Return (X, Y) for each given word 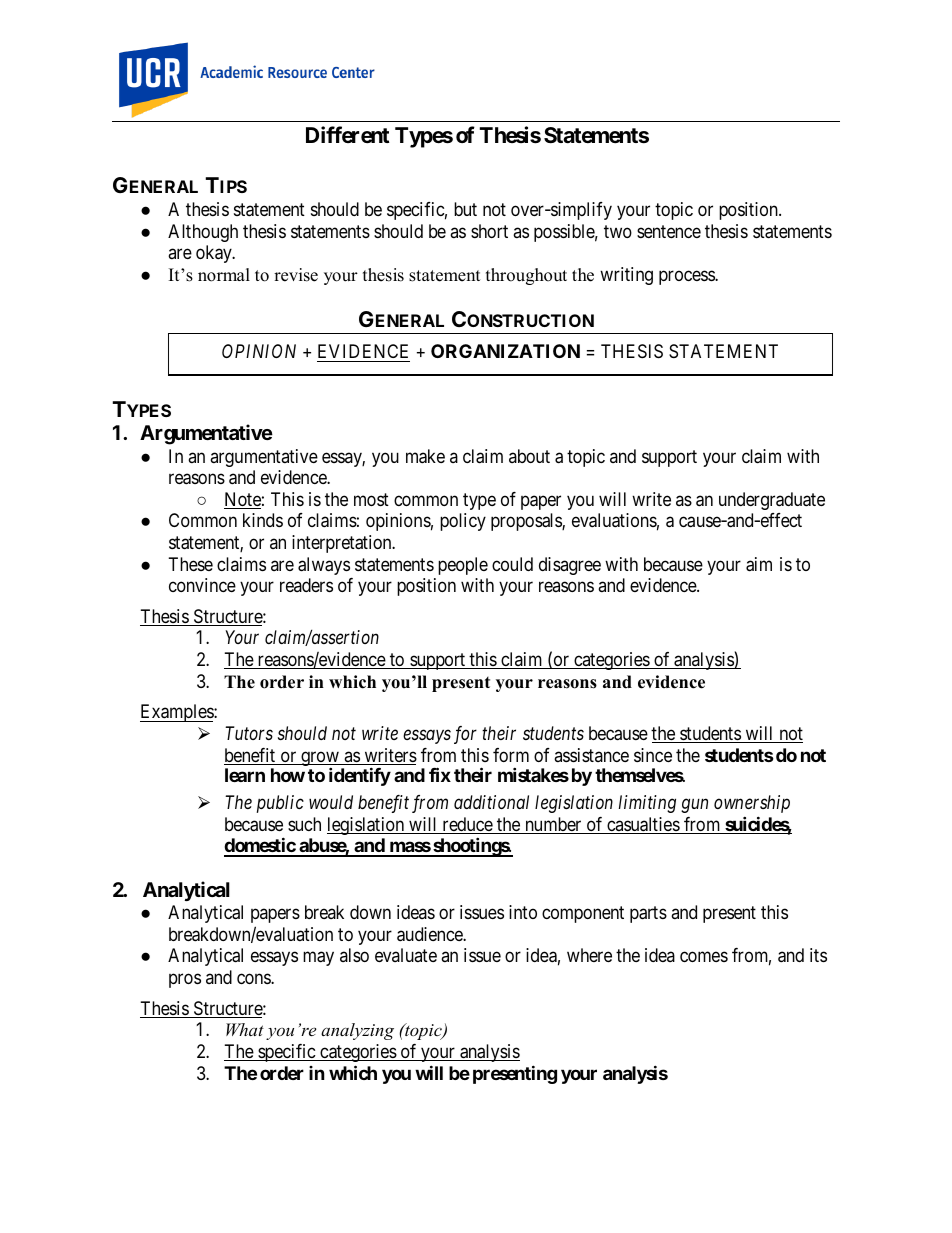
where (589, 955)
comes (704, 957)
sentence (669, 231)
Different (348, 135)
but (465, 209)
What (245, 1029)
